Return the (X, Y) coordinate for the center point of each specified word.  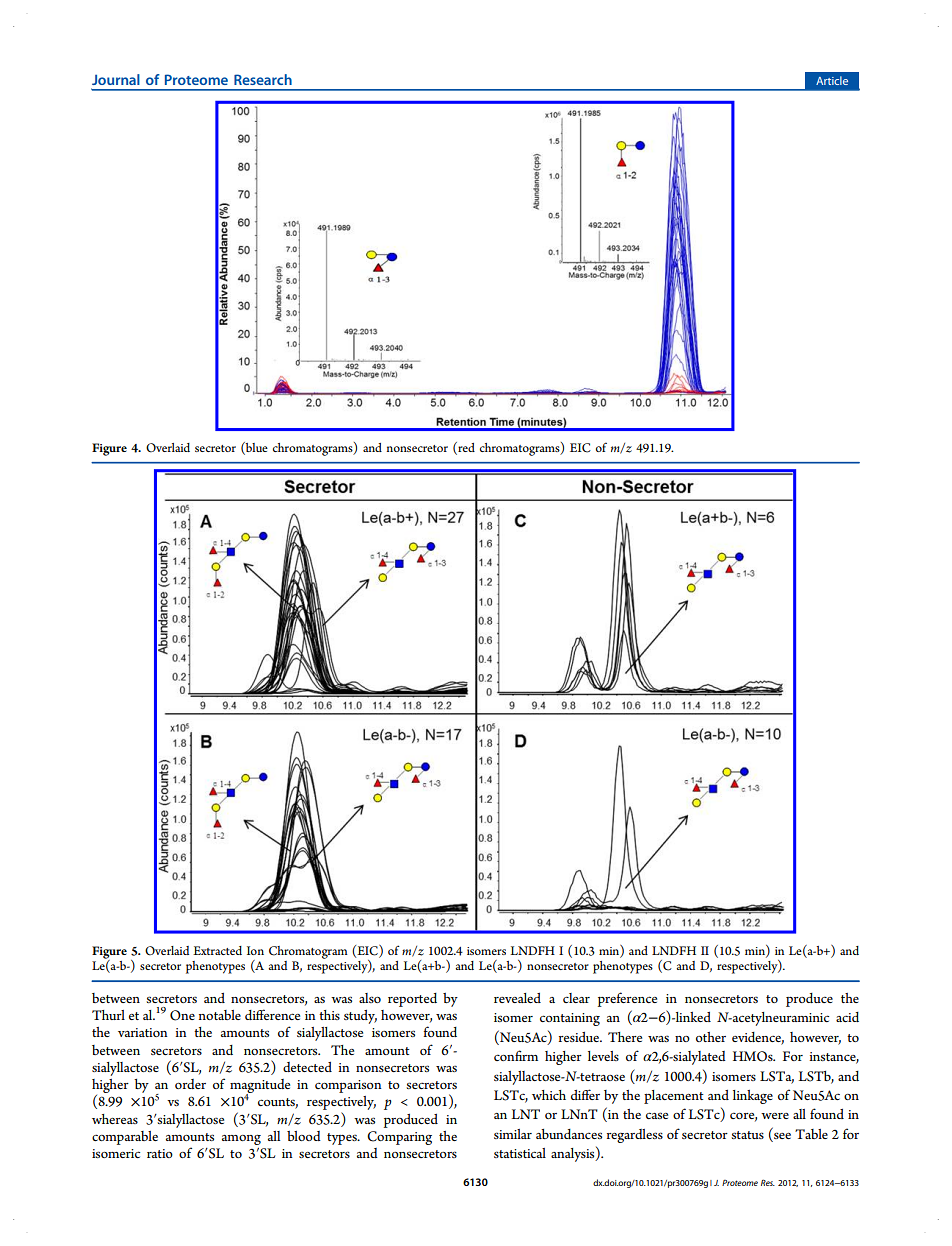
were (775, 1116)
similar (513, 1134)
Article (832, 80)
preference (627, 999)
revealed (517, 998)
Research (263, 79)
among (241, 1140)
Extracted (217, 950)
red (465, 448)
